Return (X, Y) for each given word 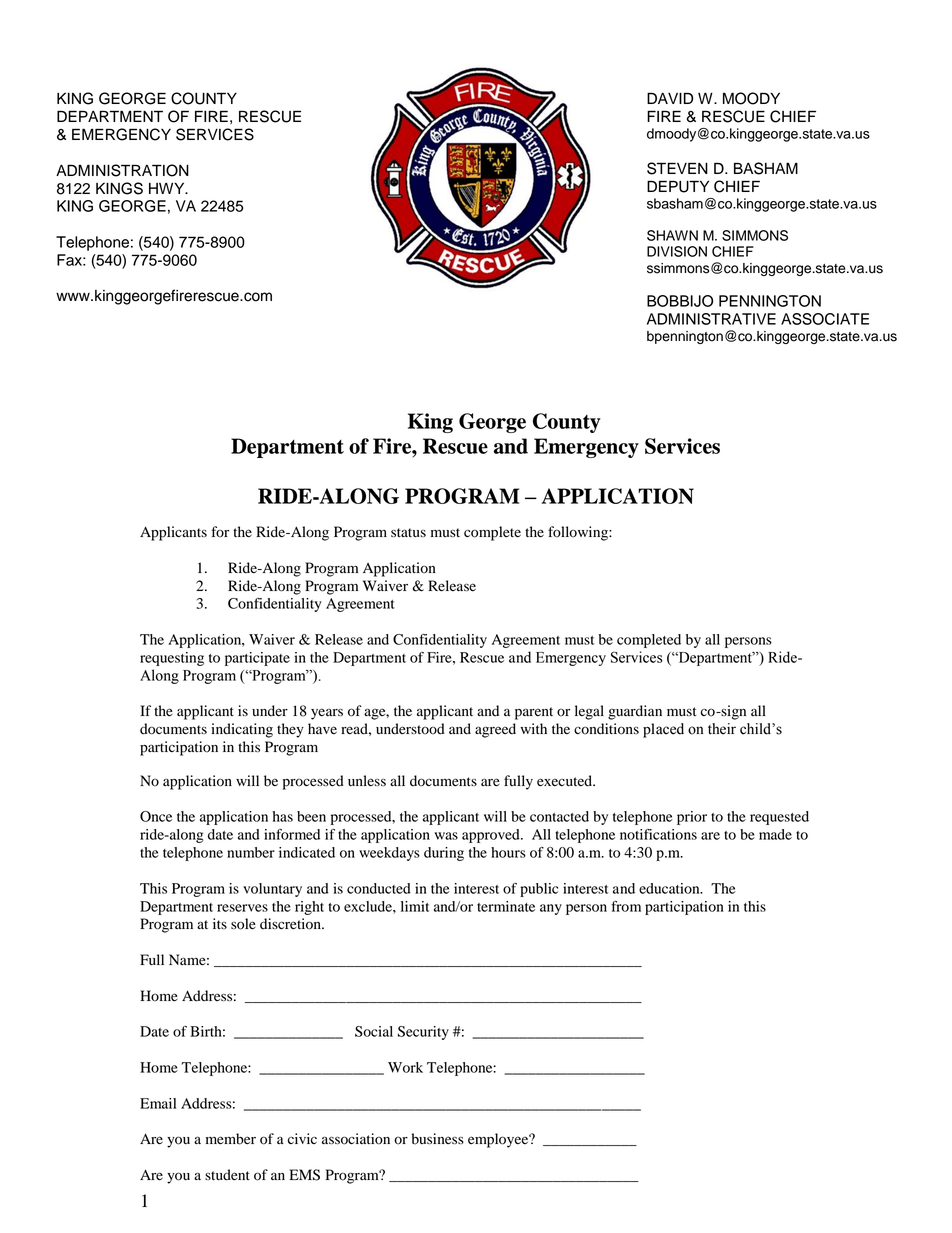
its (220, 923)
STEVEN (677, 168)
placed (663, 730)
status (408, 533)
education (670, 888)
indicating (242, 730)
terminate (506, 906)
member (231, 1139)
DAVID (670, 98)
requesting (172, 659)
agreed (495, 730)
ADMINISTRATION (122, 170)
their (722, 729)
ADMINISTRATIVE (711, 319)
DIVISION (677, 251)
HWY (168, 188)
